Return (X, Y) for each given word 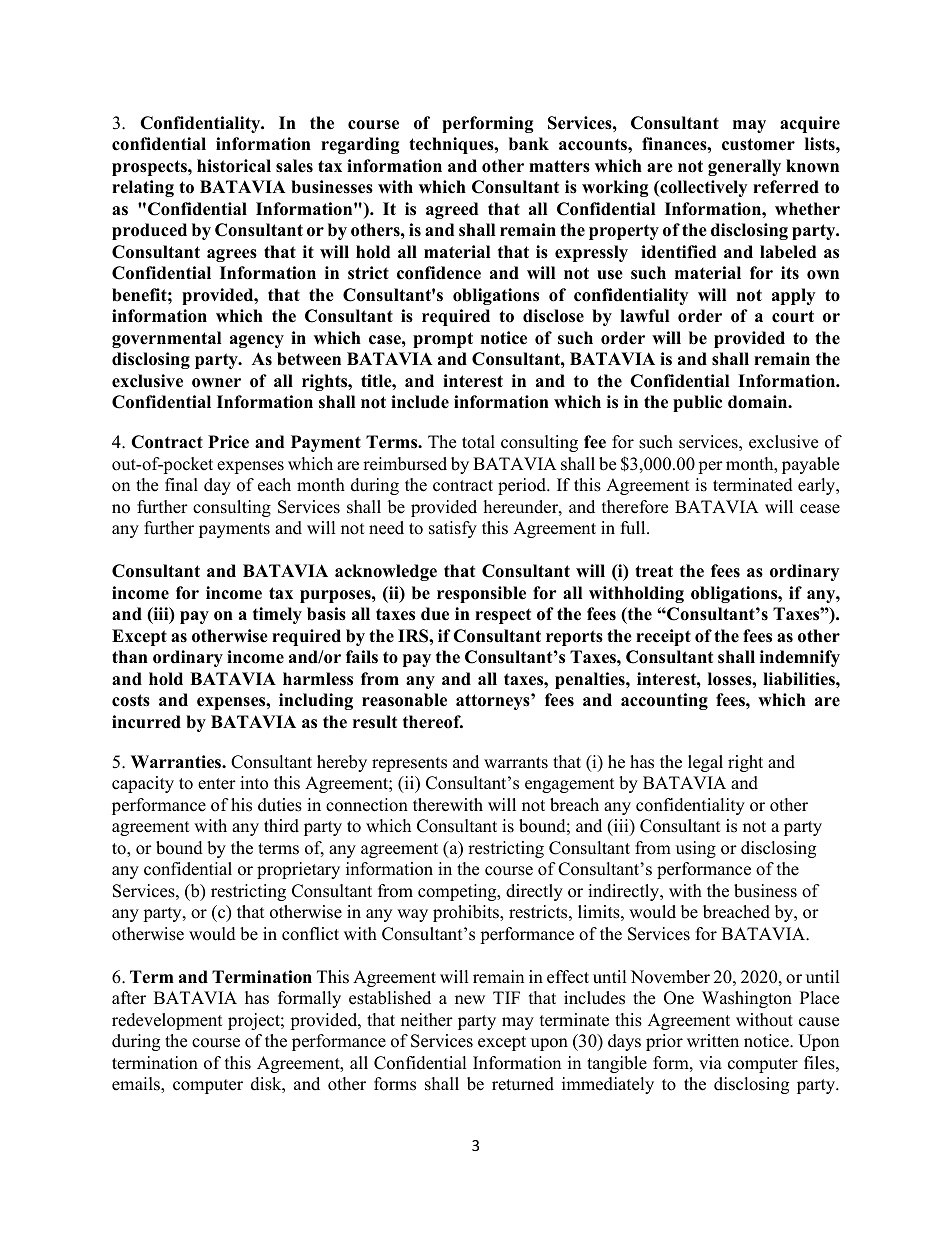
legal (705, 763)
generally (744, 167)
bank (529, 144)
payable (810, 465)
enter (217, 784)
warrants (516, 763)
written (713, 1041)
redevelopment (167, 1021)
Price (228, 442)
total (478, 442)
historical (234, 166)
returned (523, 1084)
